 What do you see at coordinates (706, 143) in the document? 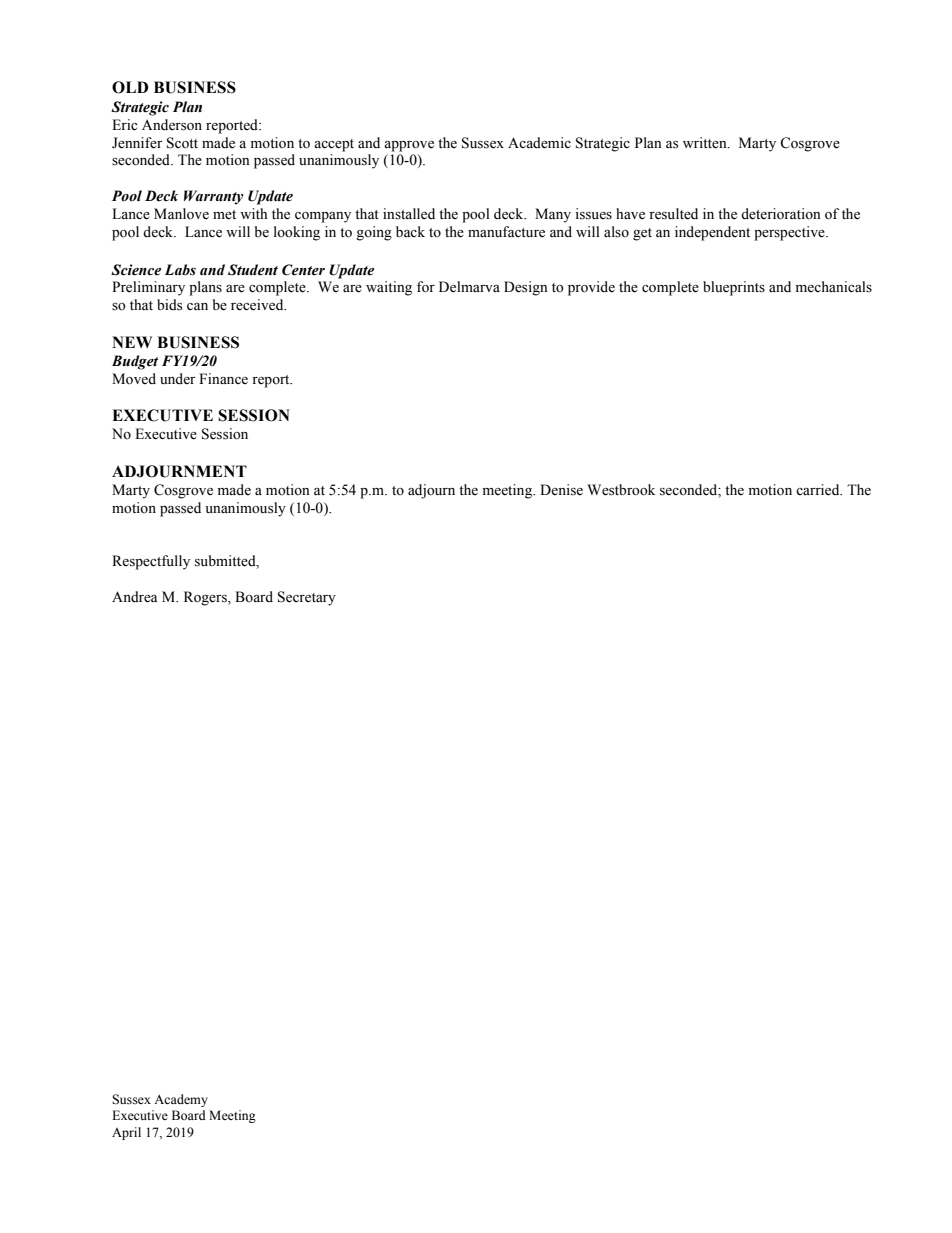
I see `written` at bounding box center [706, 143].
